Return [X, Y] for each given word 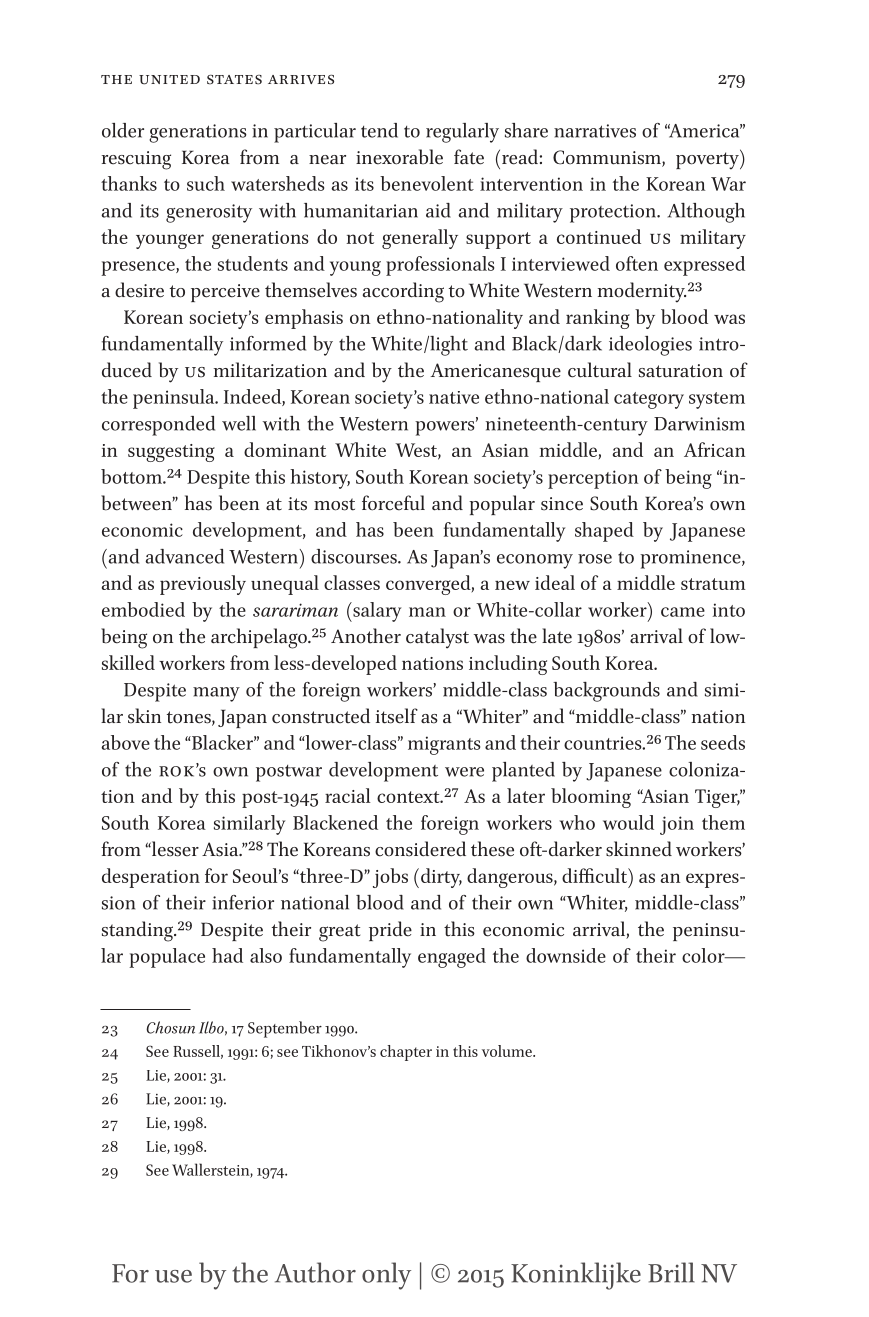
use [173, 1276]
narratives [595, 131]
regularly [462, 133]
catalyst [437, 638]
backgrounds [606, 692]
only [386, 1276]
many [216, 694]
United [169, 80]
